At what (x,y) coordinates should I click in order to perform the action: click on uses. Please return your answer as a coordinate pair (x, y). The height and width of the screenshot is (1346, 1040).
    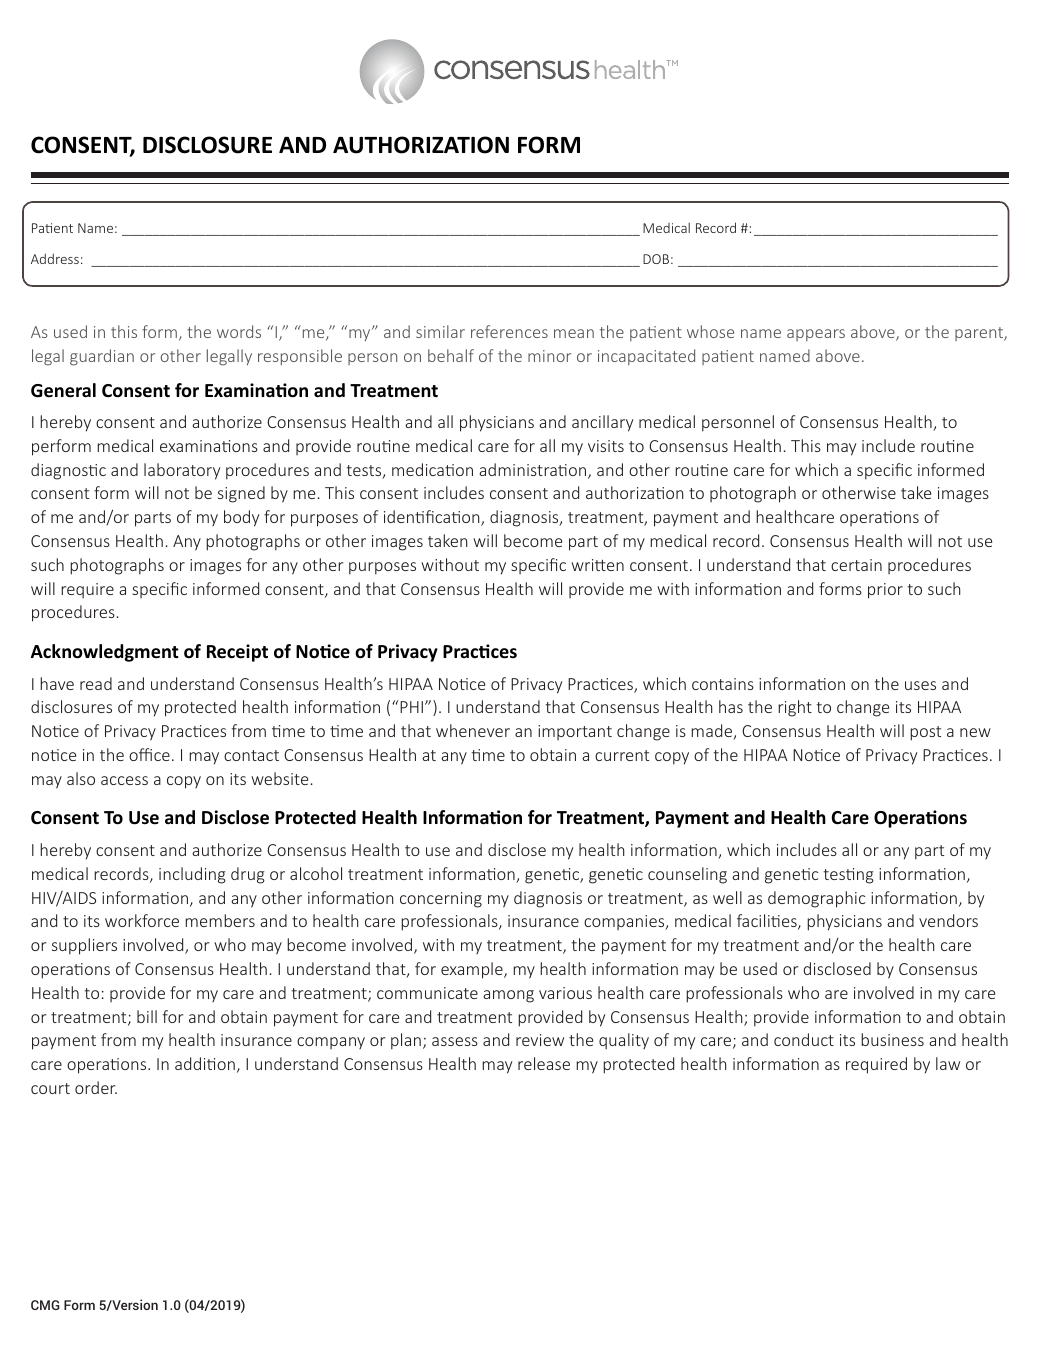
    Looking at the image, I should click on (920, 685).
